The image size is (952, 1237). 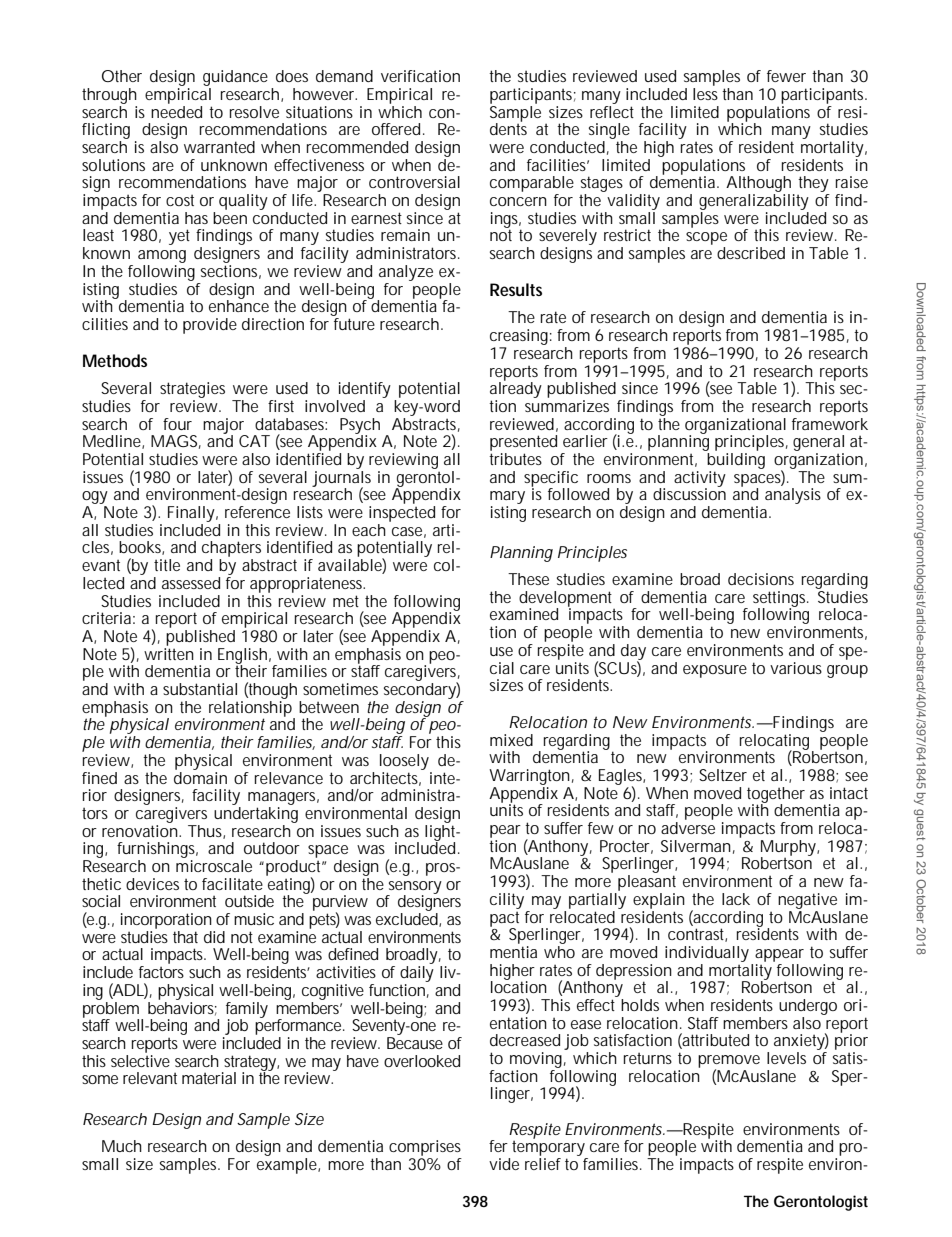 What do you see at coordinates (176, 110) in the image?
I see `needed` at bounding box center [176, 110].
